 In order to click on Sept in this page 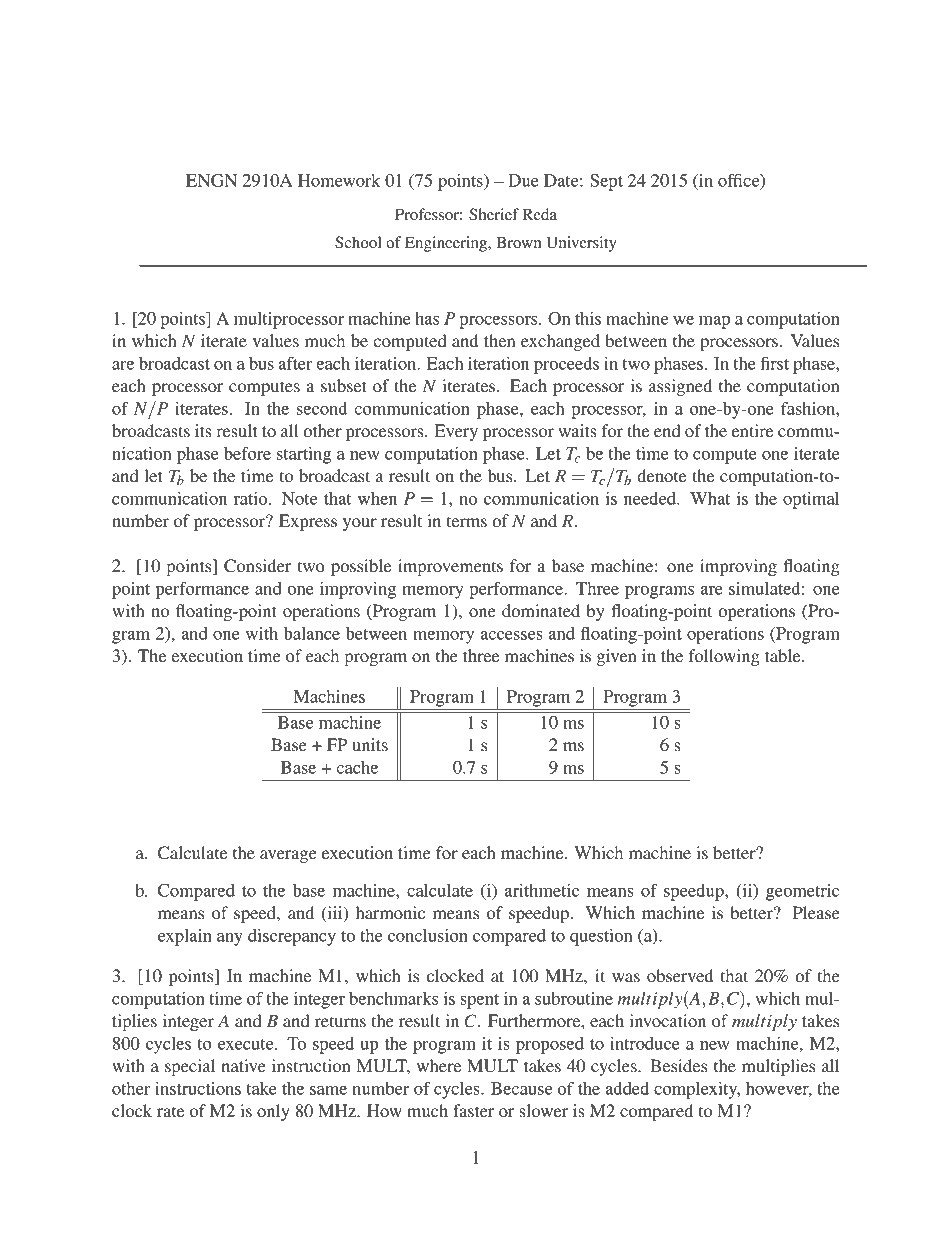, I will do `click(606, 182)`.
